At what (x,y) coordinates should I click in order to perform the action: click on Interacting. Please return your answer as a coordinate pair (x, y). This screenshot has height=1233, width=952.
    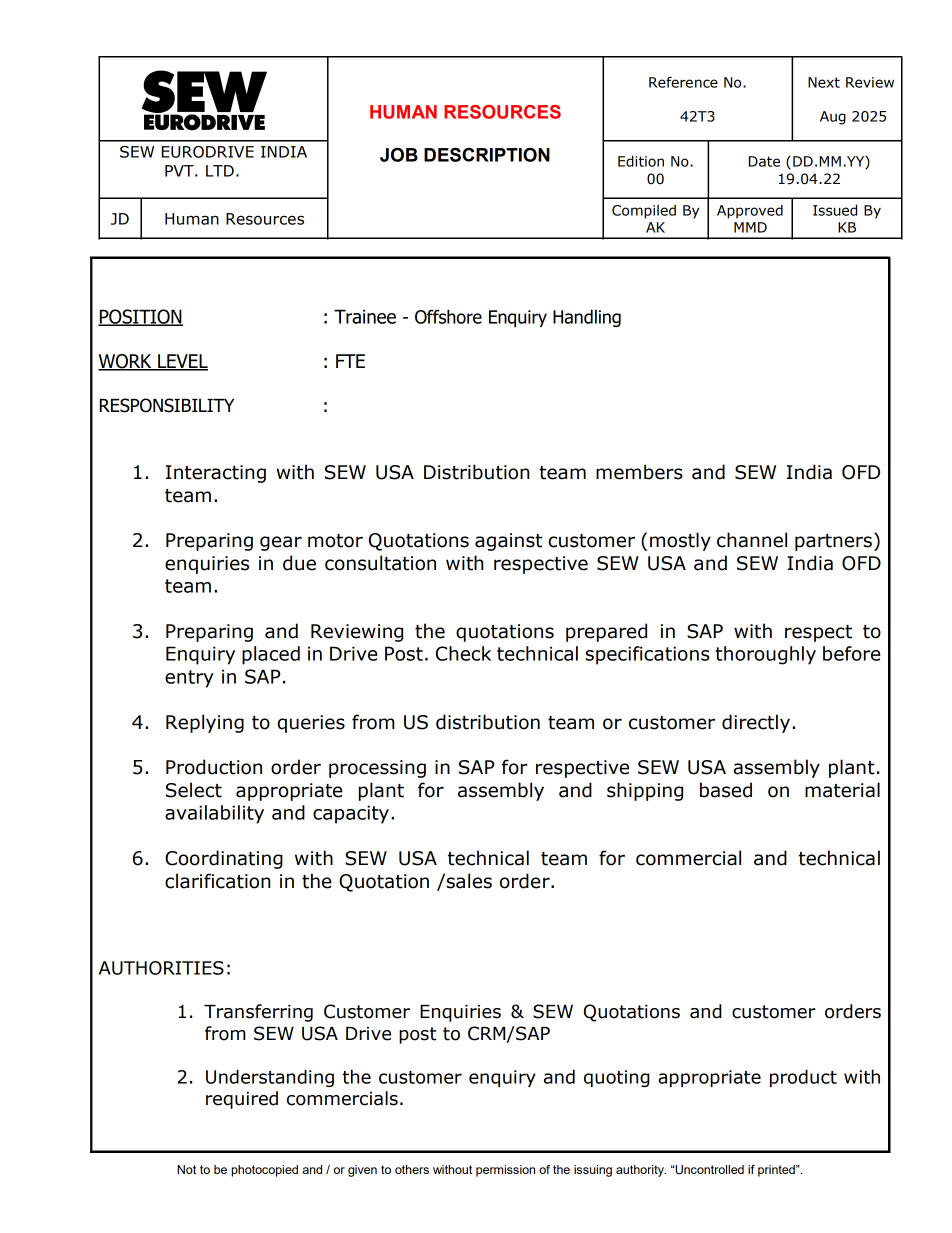
    Looking at the image, I should click on (216, 474).
